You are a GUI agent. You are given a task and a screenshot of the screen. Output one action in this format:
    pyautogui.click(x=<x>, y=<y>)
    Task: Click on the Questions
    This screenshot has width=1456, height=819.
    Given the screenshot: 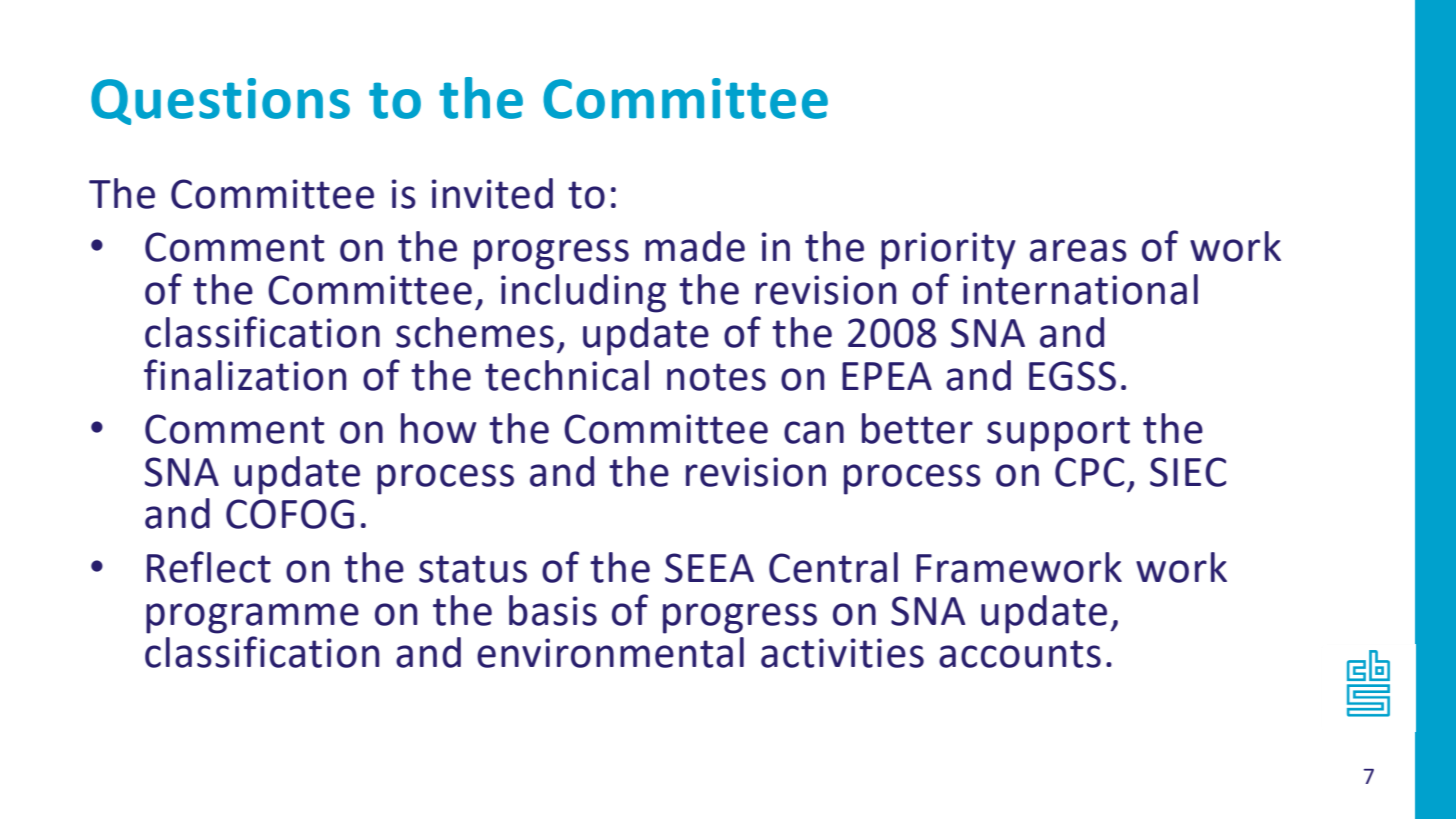 What is the action you would take?
    pyautogui.click(x=220, y=101)
